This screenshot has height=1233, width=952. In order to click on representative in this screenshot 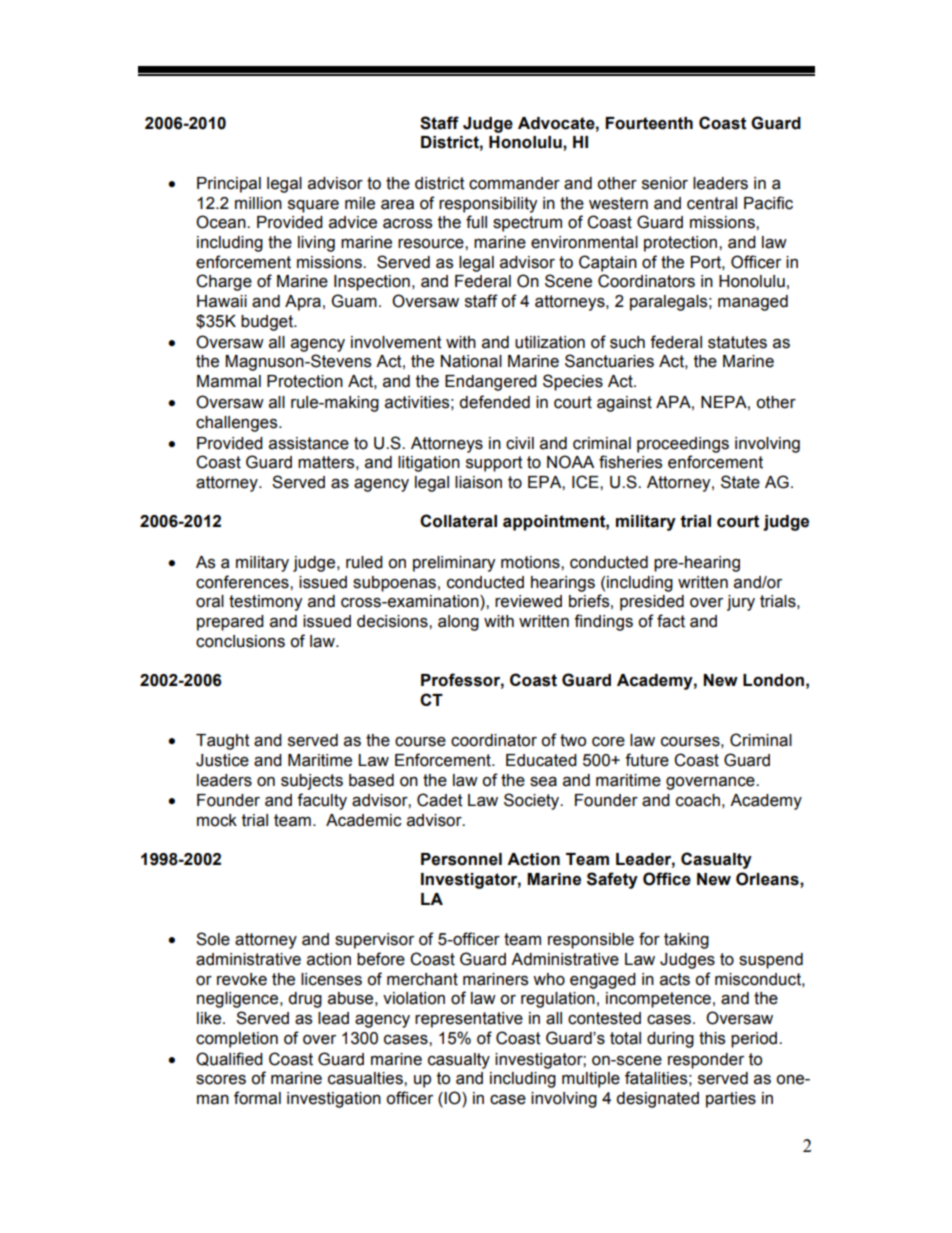, I will do `click(469, 1020)`.
